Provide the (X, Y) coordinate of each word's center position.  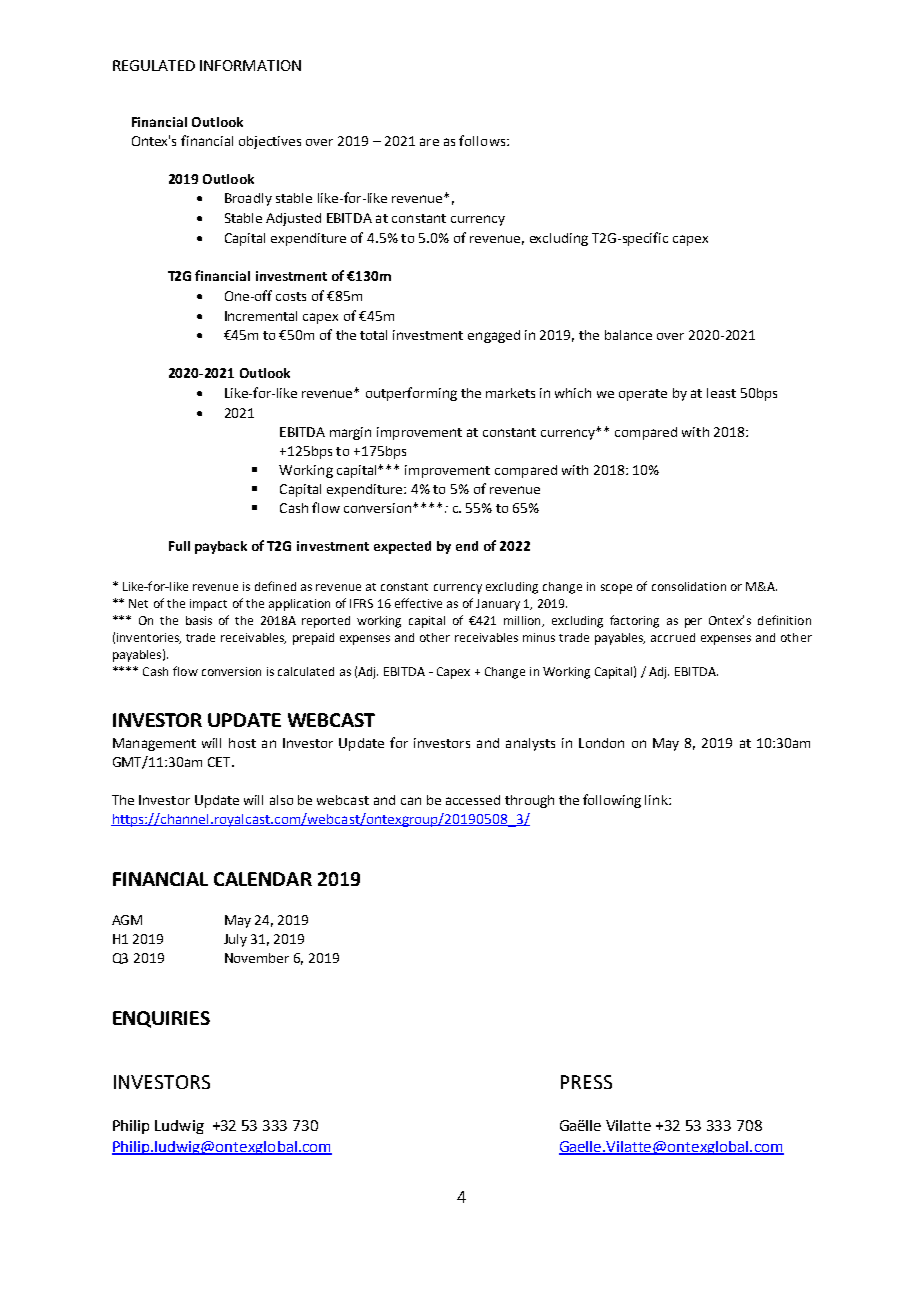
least (721, 393)
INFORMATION (250, 65)
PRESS (586, 1082)
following (612, 801)
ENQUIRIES (161, 1019)
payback (221, 547)
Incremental (261, 316)
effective (418, 603)
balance (628, 335)
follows (483, 140)
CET (220, 762)
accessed (473, 800)
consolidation (689, 586)
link (657, 800)
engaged (494, 336)
